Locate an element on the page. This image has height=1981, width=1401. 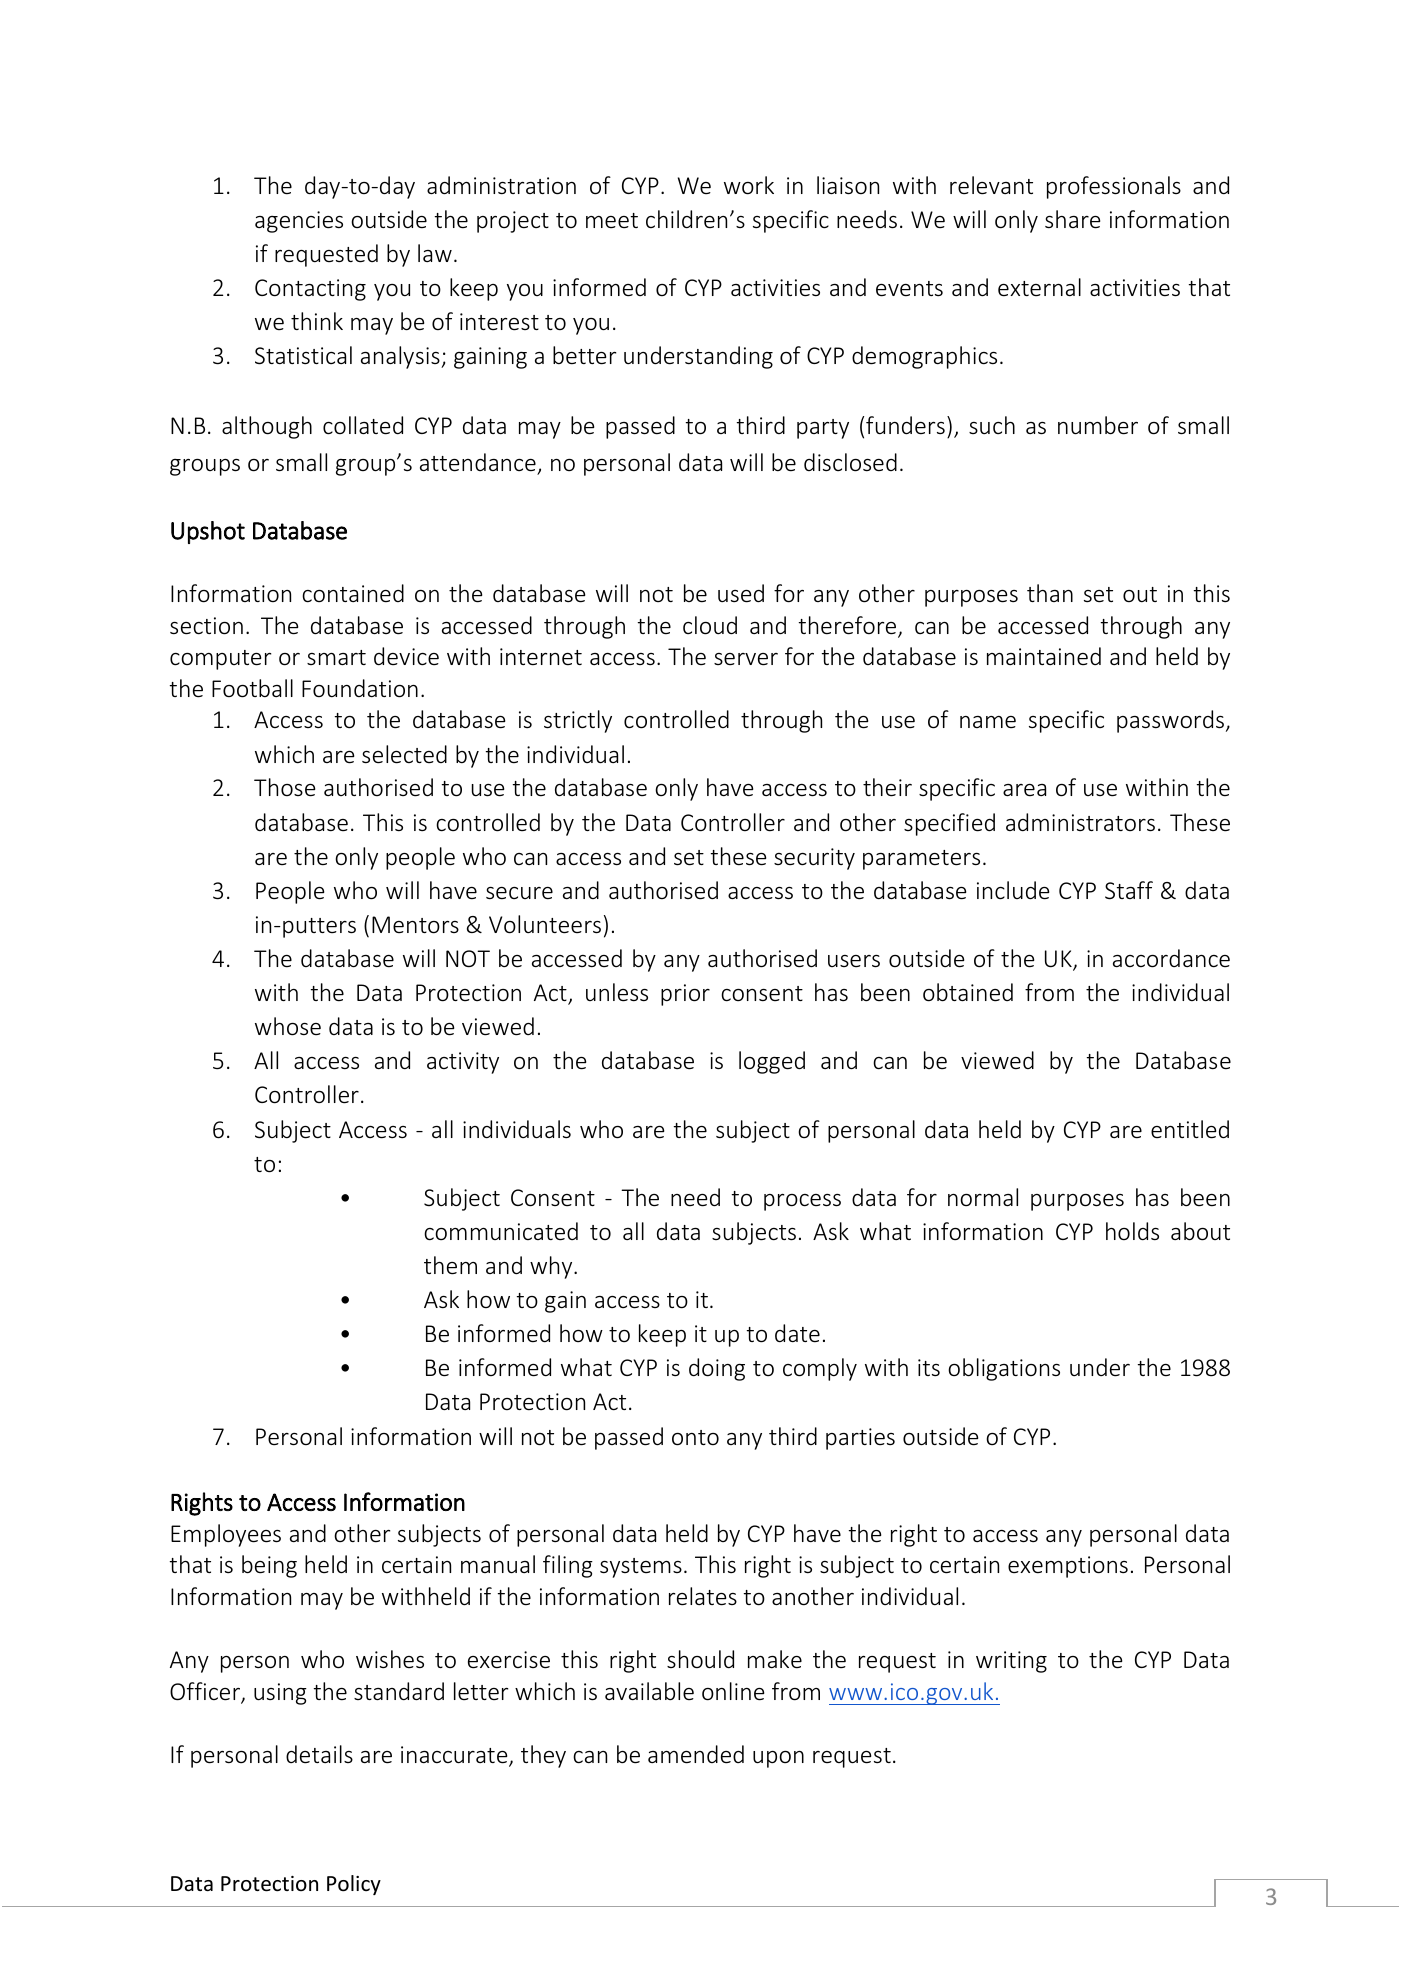
Policy is located at coordinates (354, 1885).
